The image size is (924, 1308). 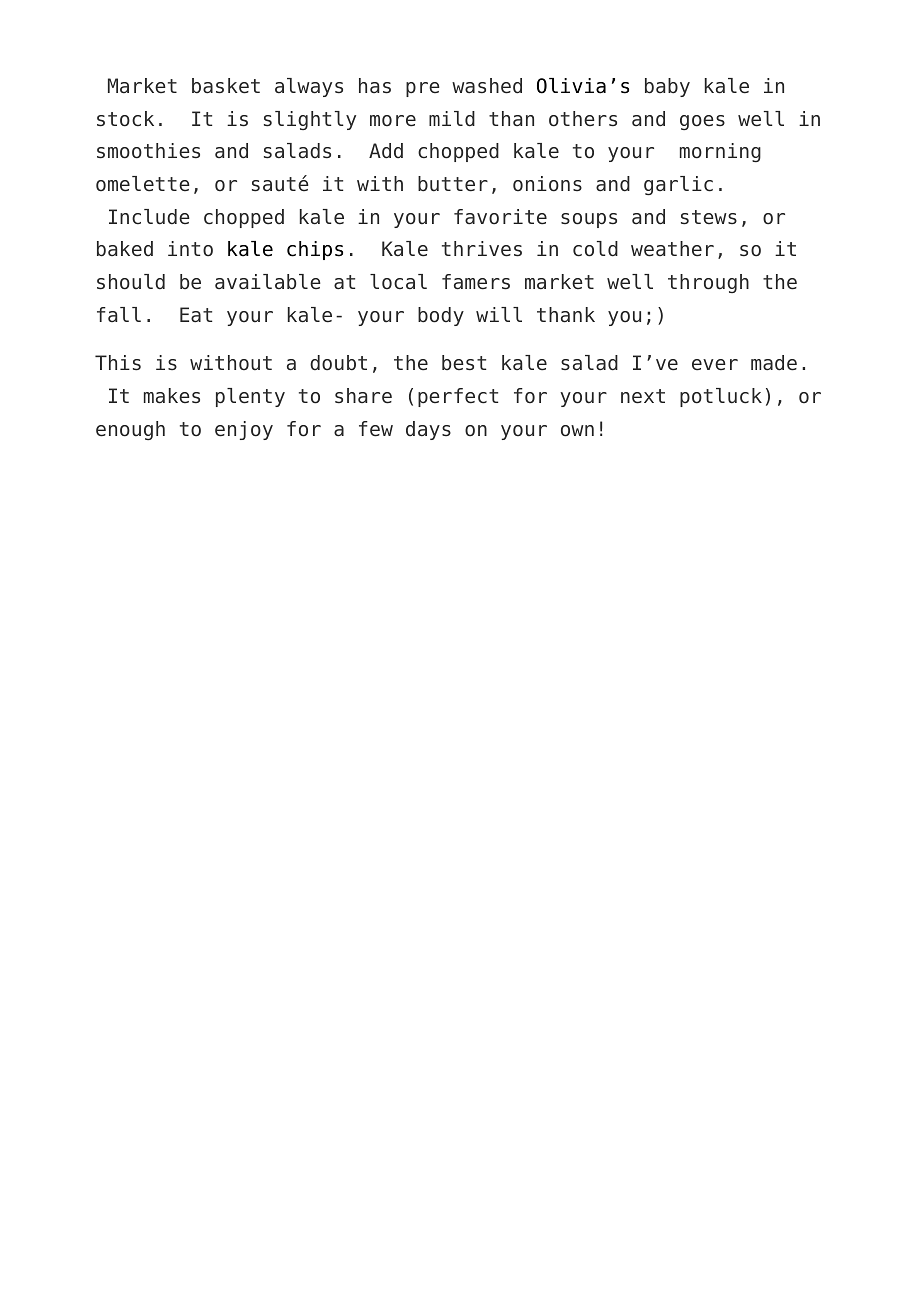 I want to click on pre, so click(x=423, y=89).
